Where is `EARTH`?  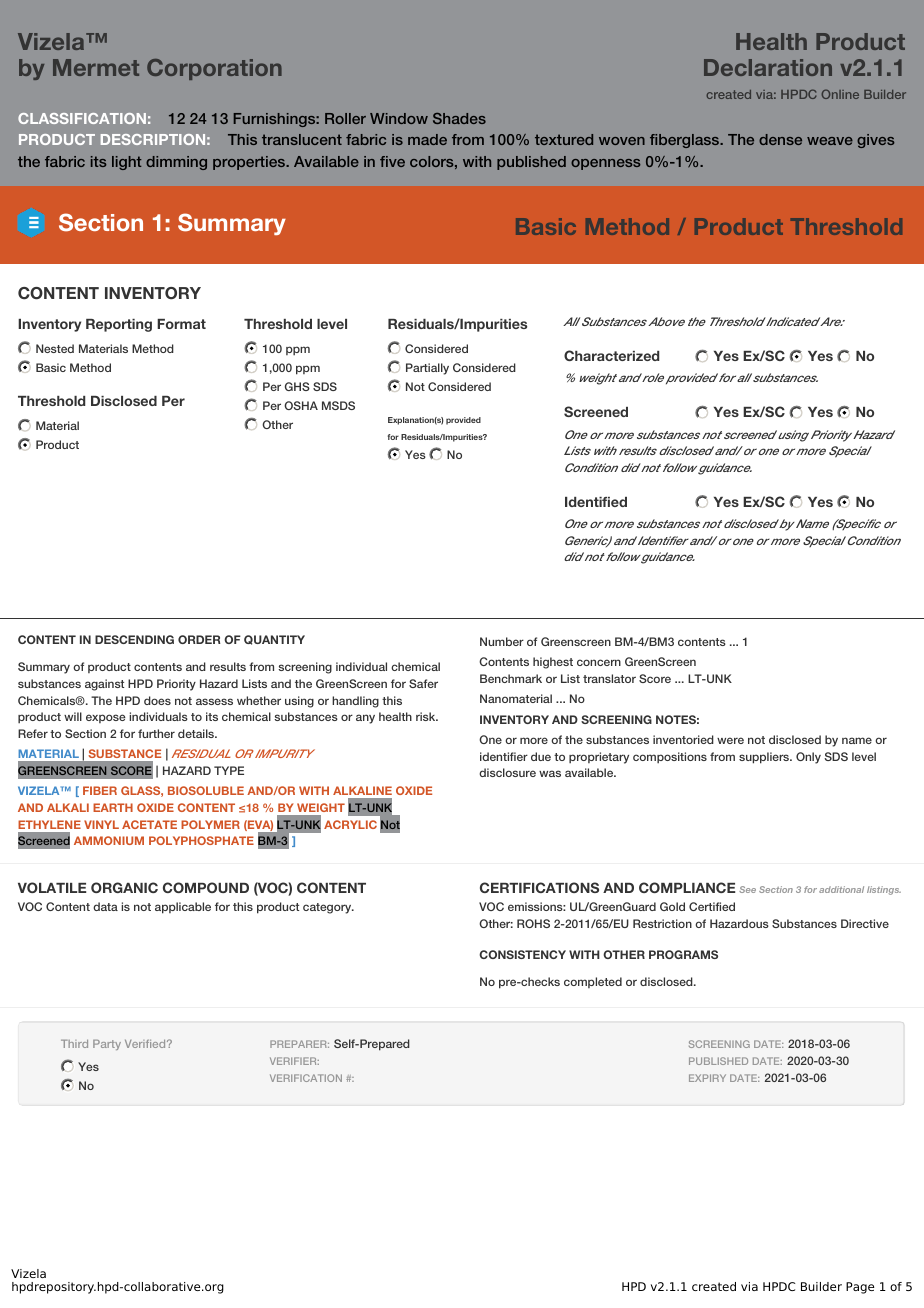 EARTH is located at coordinates (113, 807).
